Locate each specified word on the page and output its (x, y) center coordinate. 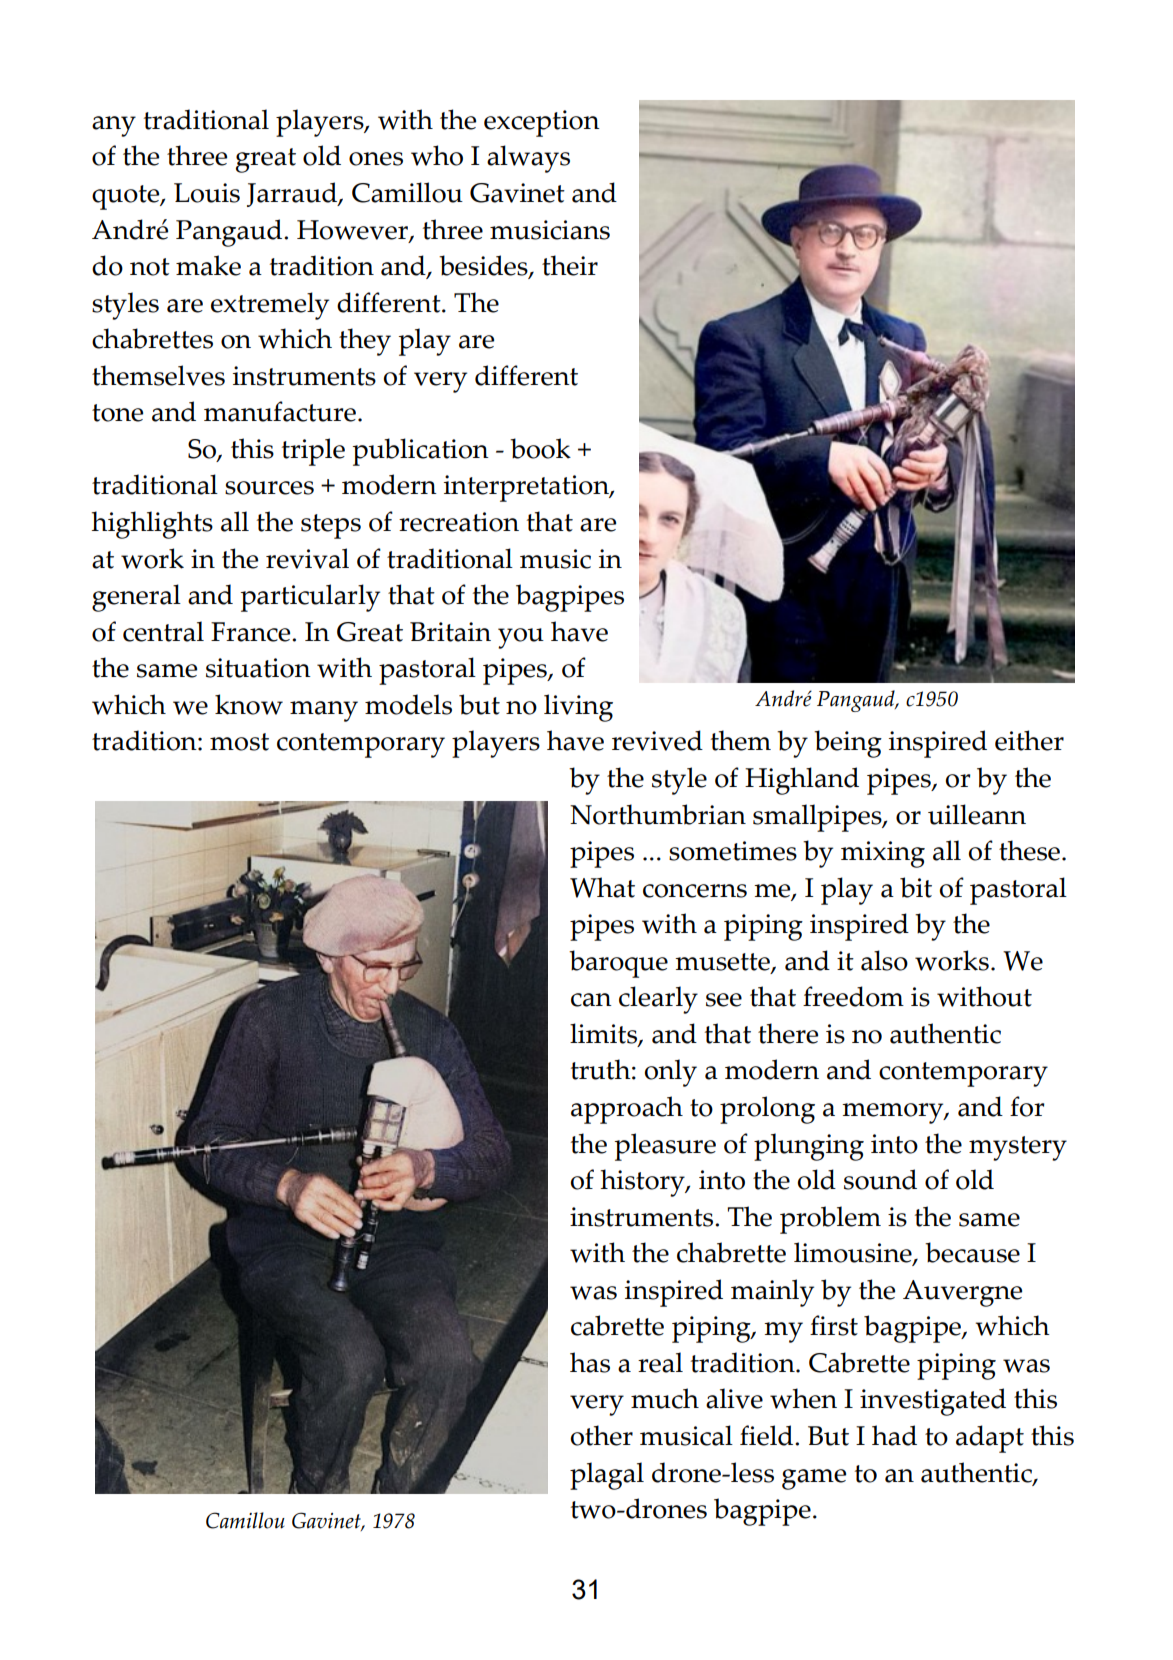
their (570, 265)
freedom (853, 996)
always (528, 159)
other (602, 1435)
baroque (618, 964)
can (591, 1000)
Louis (207, 193)
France (252, 632)
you (521, 638)
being (848, 744)
